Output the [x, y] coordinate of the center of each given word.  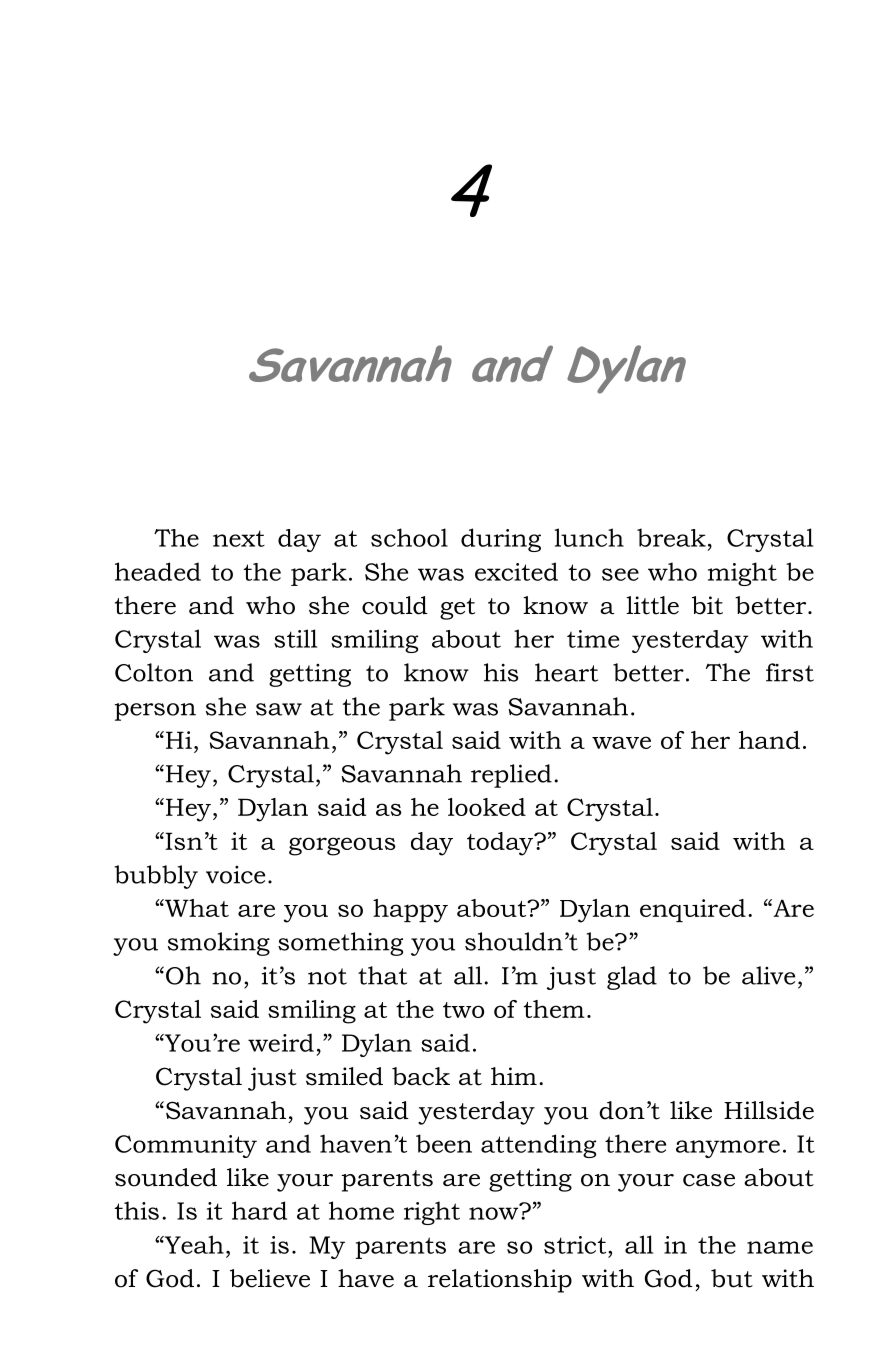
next [239, 538]
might [742, 574]
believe [270, 1278]
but [732, 1278]
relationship [500, 1281]
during [501, 540]
